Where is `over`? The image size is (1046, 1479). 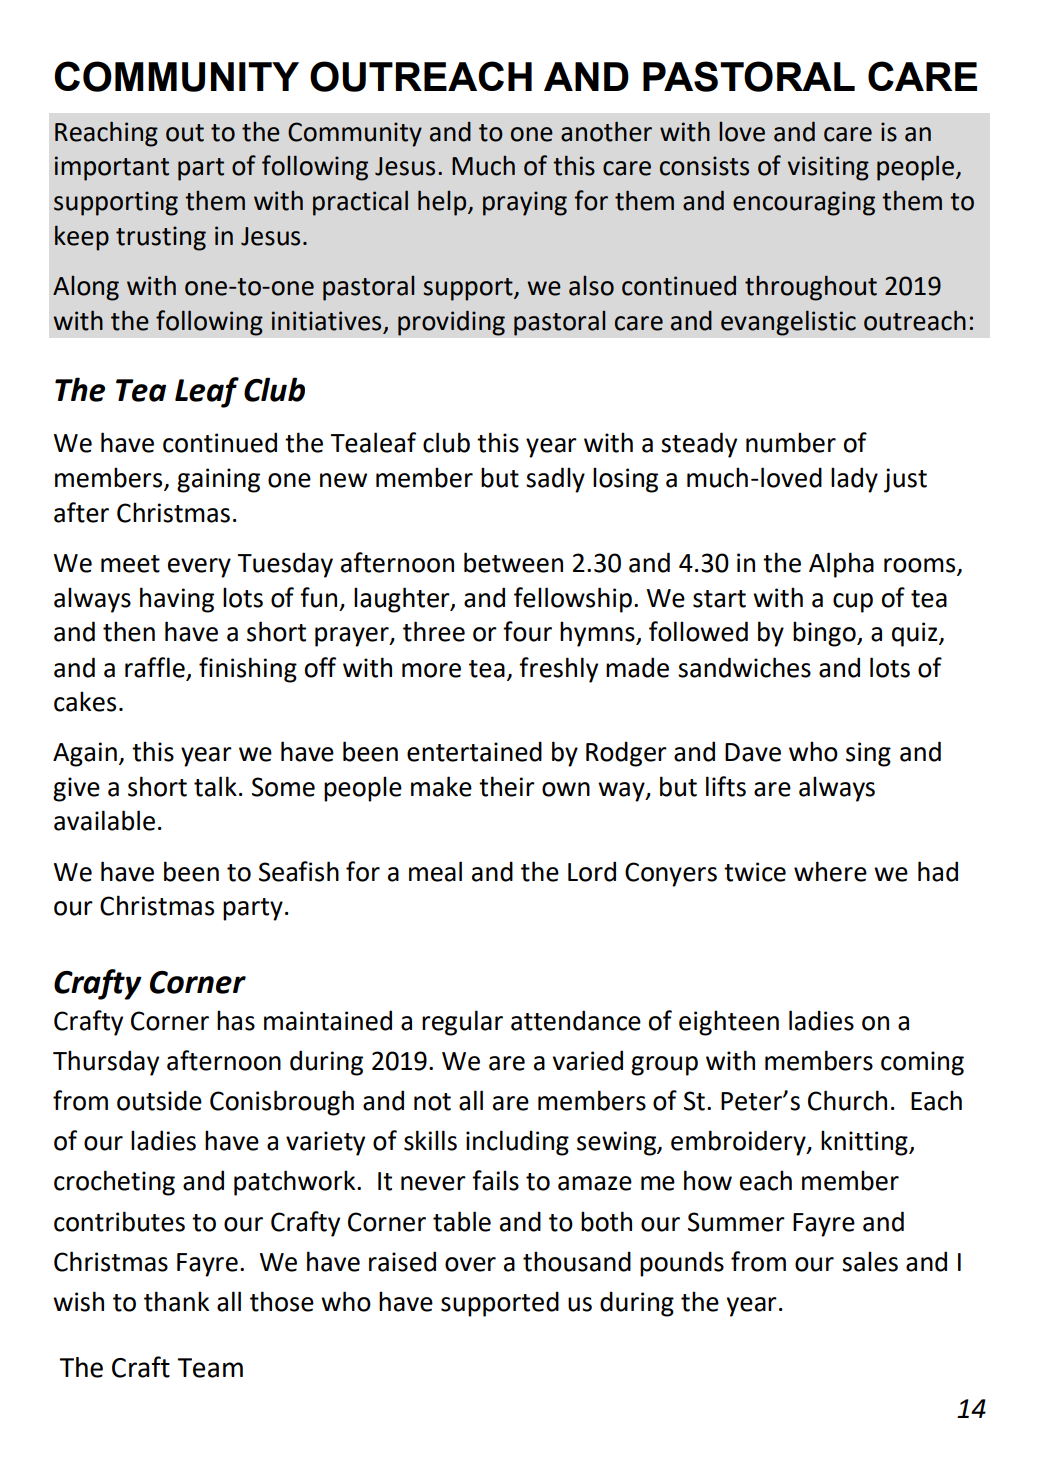 over is located at coordinates (470, 1264).
